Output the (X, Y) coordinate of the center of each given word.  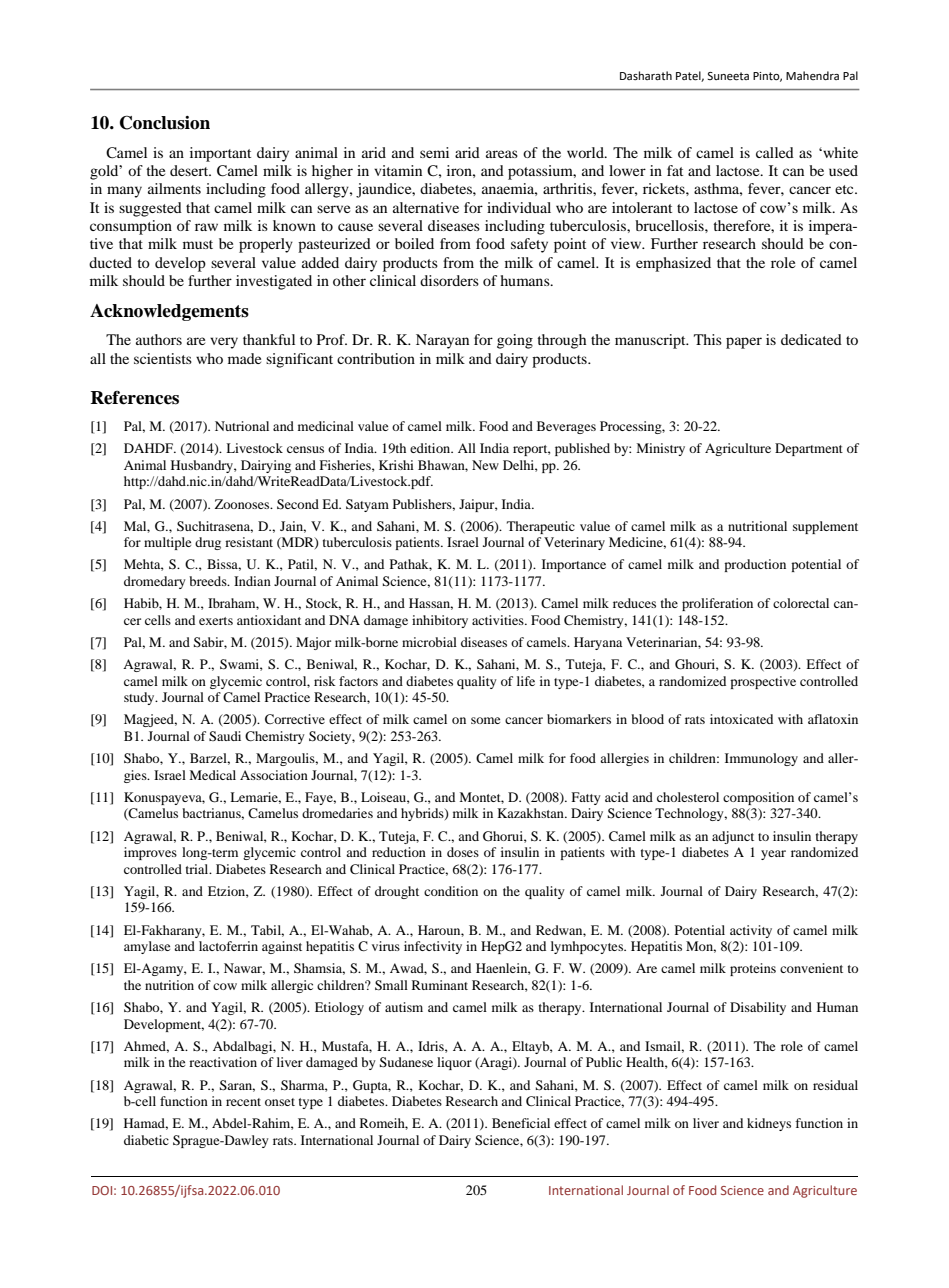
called (775, 152)
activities (499, 620)
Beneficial (521, 1123)
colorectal (801, 603)
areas (502, 154)
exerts (216, 621)
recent (243, 1102)
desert (190, 170)
